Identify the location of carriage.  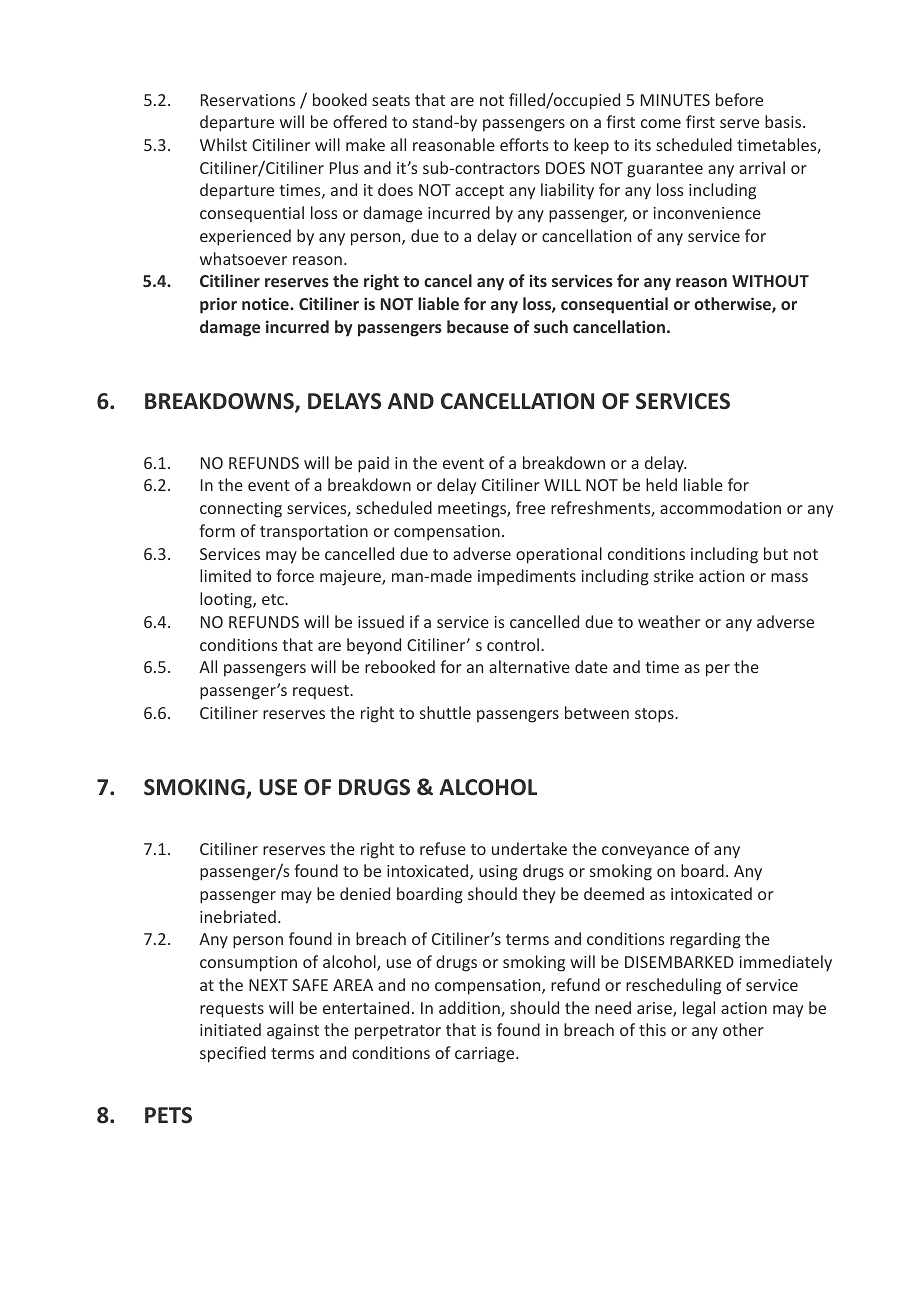
(486, 1055).
